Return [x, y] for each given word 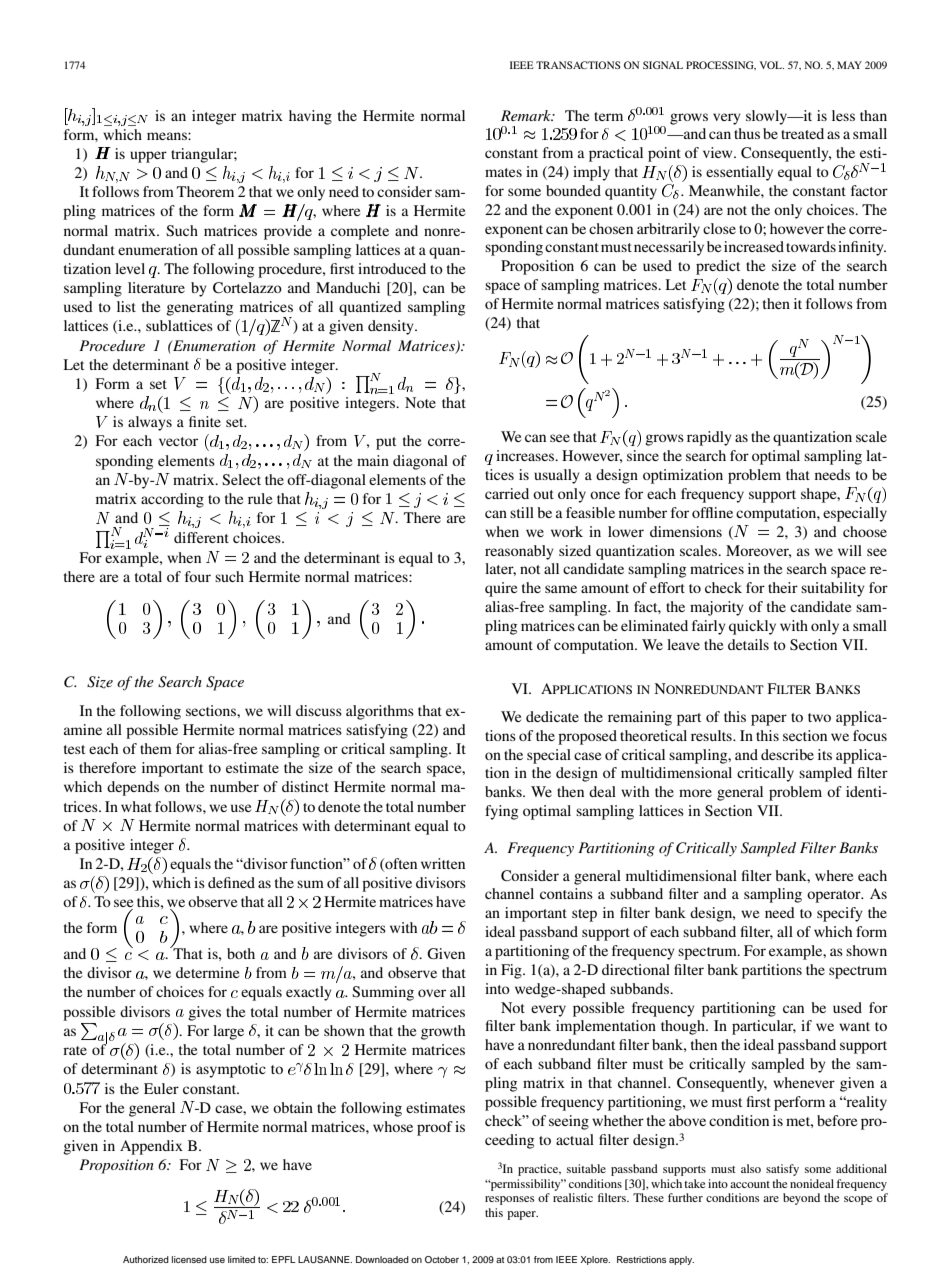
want [854, 1026]
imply [591, 173]
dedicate [552, 716]
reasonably [519, 552]
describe [787, 754]
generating [199, 308]
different [201, 537]
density [392, 327]
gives [204, 1013]
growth [443, 1032]
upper [148, 157]
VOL [772, 65]
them [156, 748]
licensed [189, 1259]
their [783, 587]
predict [718, 267]
